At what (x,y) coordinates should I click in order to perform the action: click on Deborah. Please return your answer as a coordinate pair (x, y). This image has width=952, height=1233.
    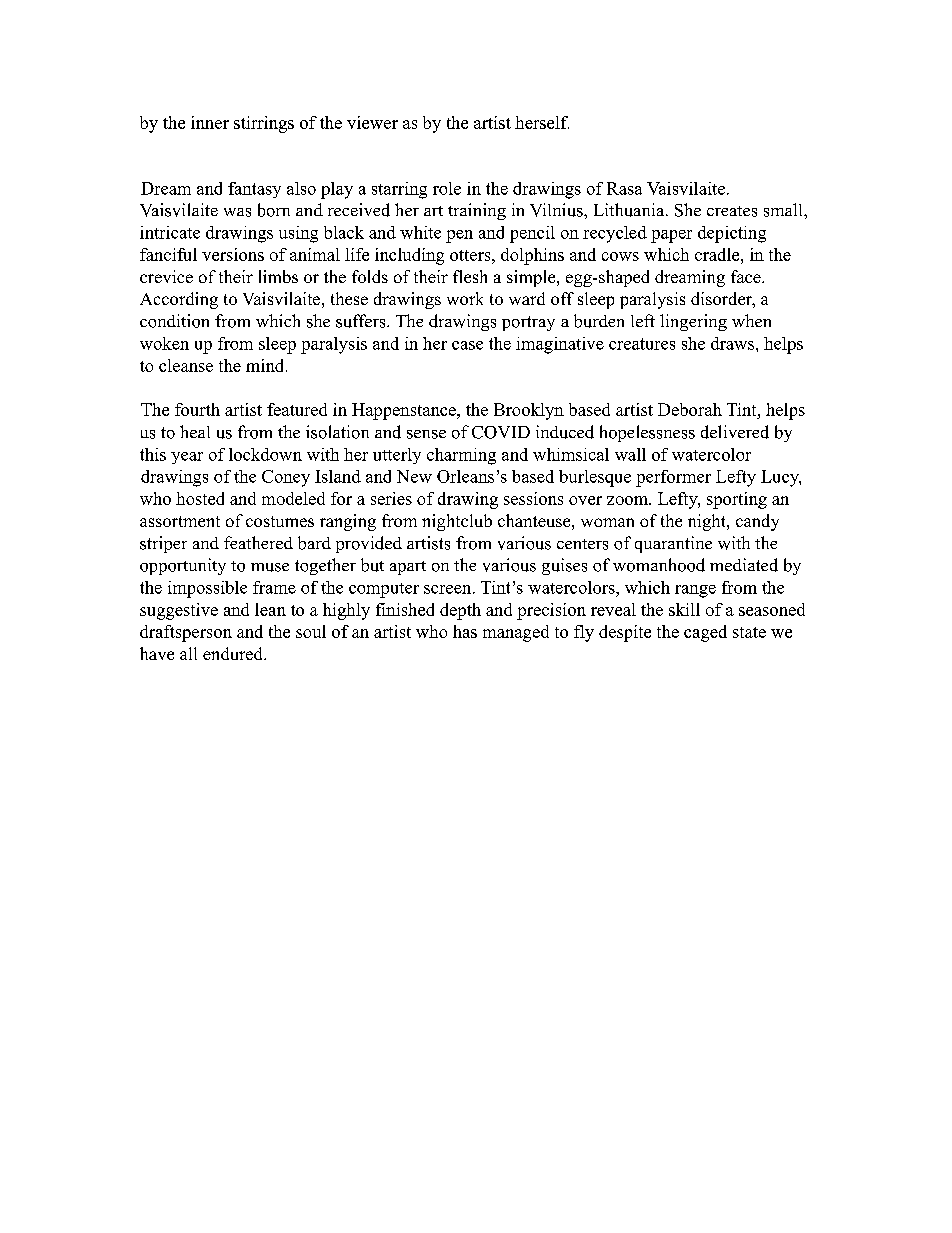
    Looking at the image, I should click on (690, 409).
